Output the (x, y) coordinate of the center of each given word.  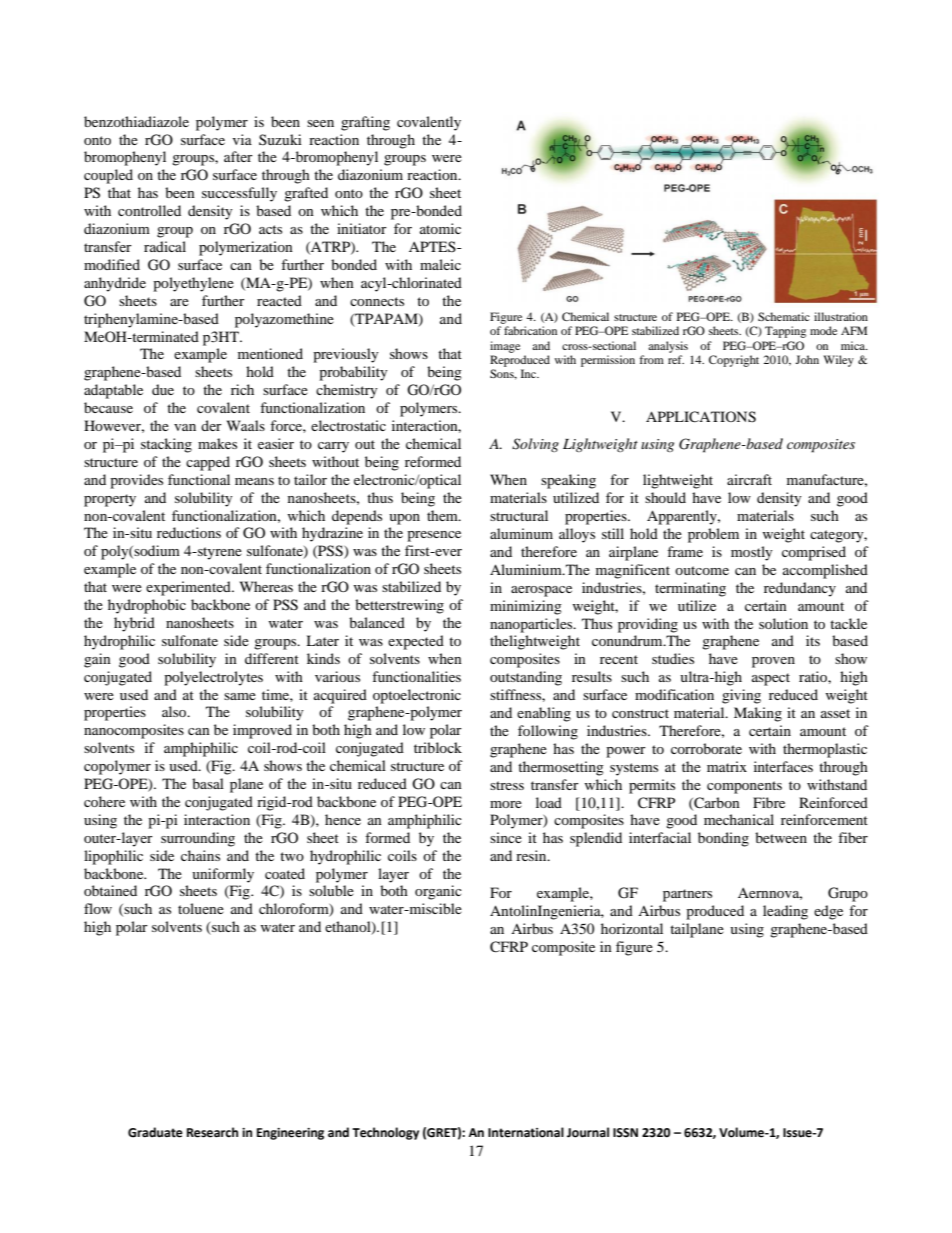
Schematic (784, 316)
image (505, 347)
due (163, 389)
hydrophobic (147, 606)
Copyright (734, 361)
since (506, 837)
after (238, 156)
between (781, 837)
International (526, 1132)
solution (783, 623)
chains (200, 855)
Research (212, 1132)
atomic (440, 228)
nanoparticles (532, 625)
